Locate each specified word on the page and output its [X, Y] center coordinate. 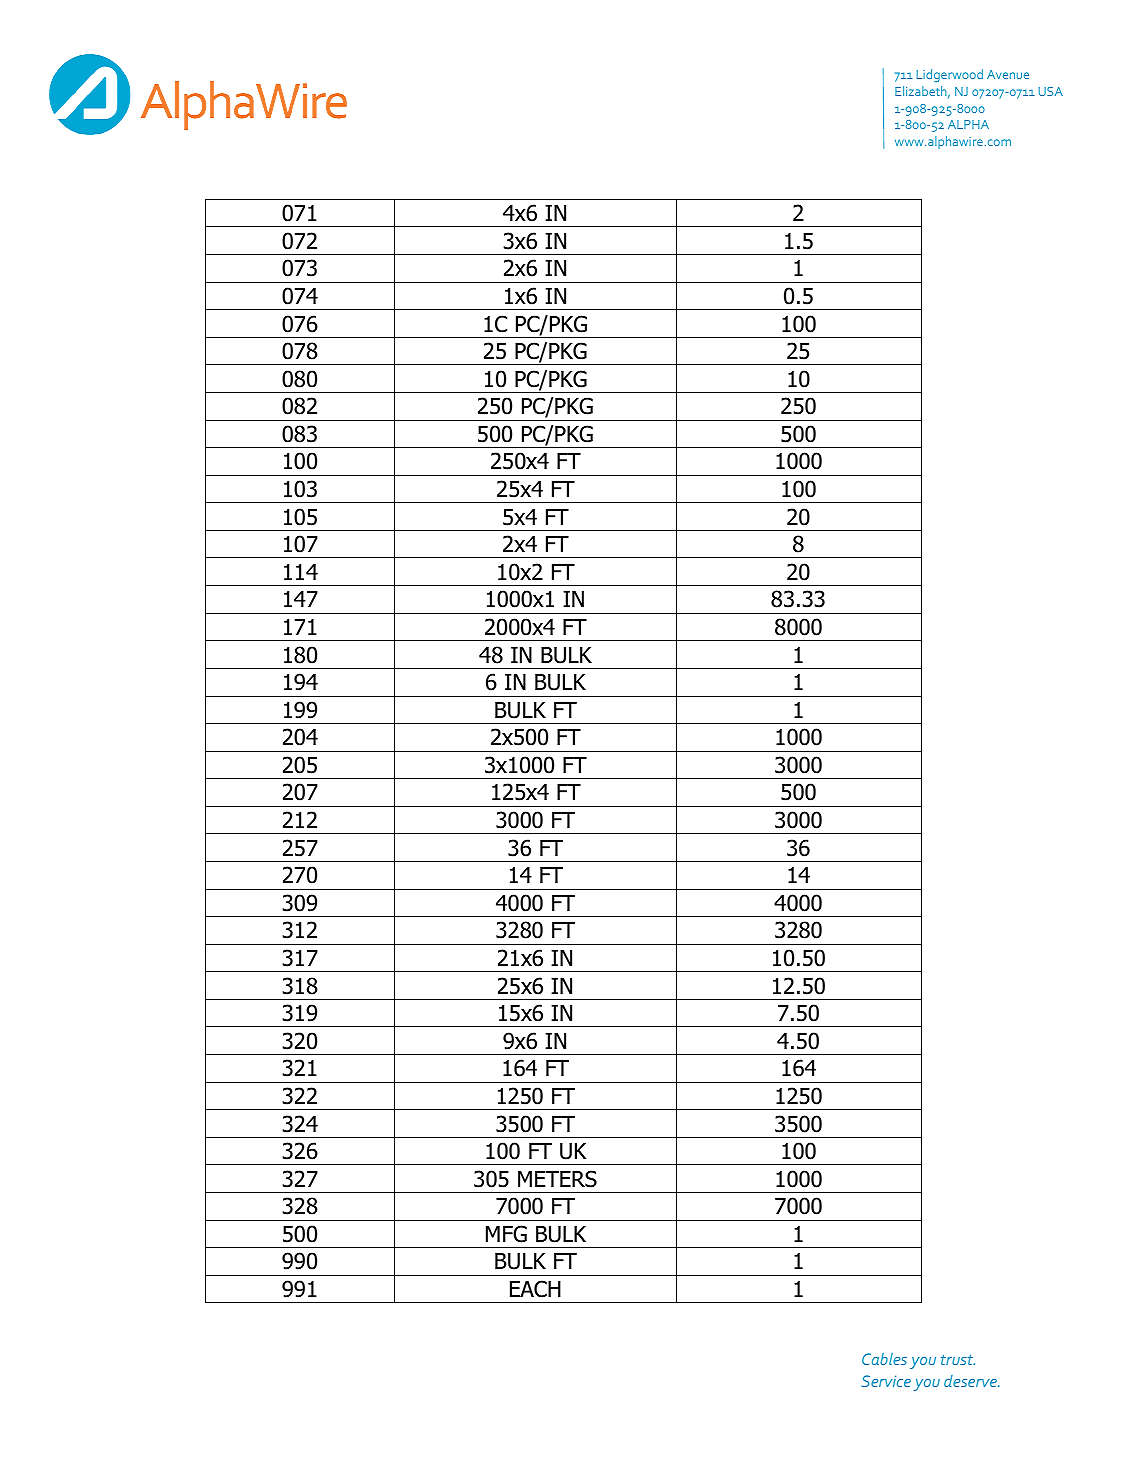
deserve [971, 1381]
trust [958, 1360]
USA [1050, 91]
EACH [535, 1289]
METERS [557, 1179]
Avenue [1008, 74]
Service [886, 1381]
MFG [506, 1234]
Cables [884, 1359]
